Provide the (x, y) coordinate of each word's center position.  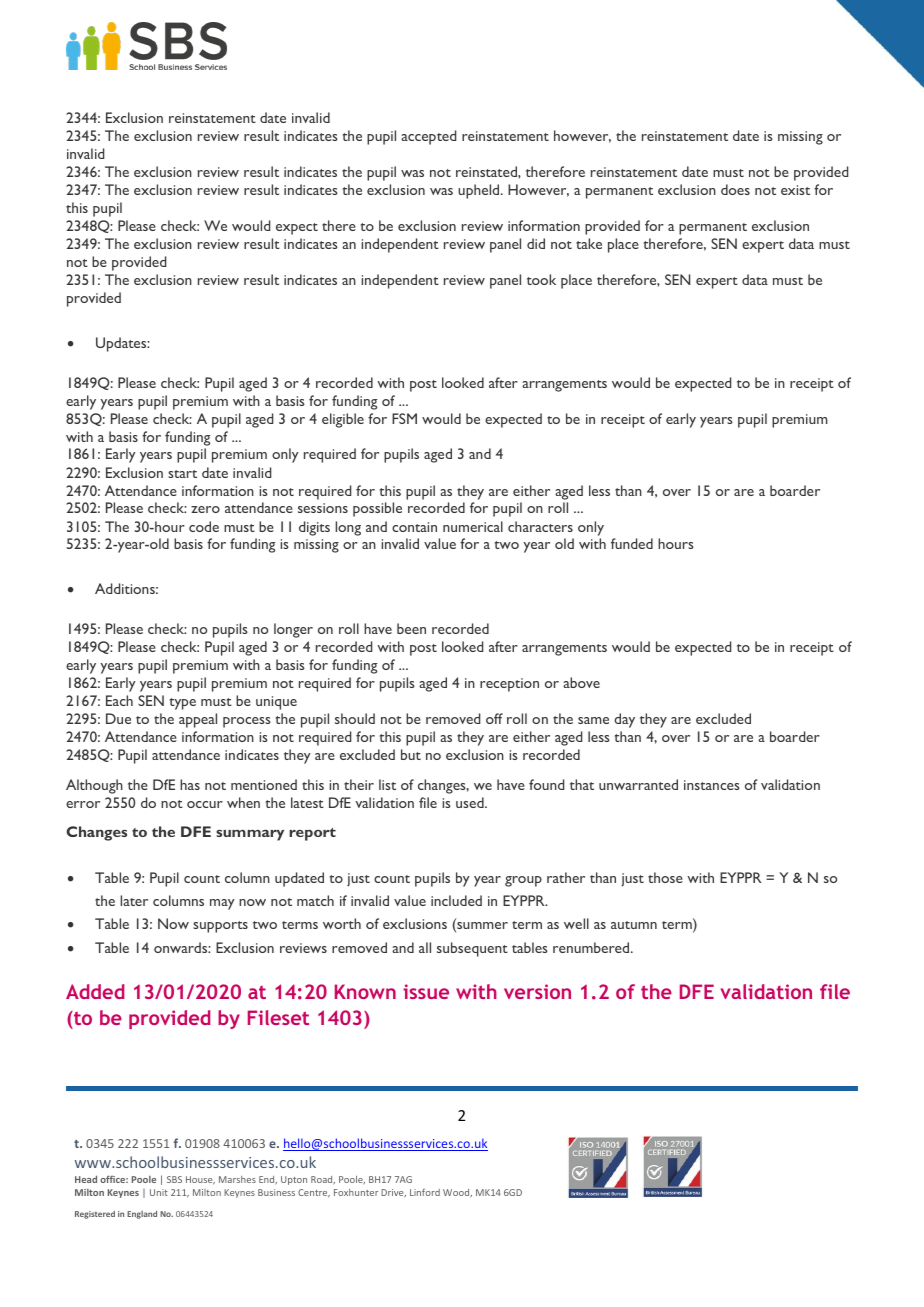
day (624, 720)
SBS (174, 1179)
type (183, 704)
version (537, 991)
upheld (480, 191)
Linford (425, 1192)
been (411, 628)
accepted (428, 137)
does (735, 189)
